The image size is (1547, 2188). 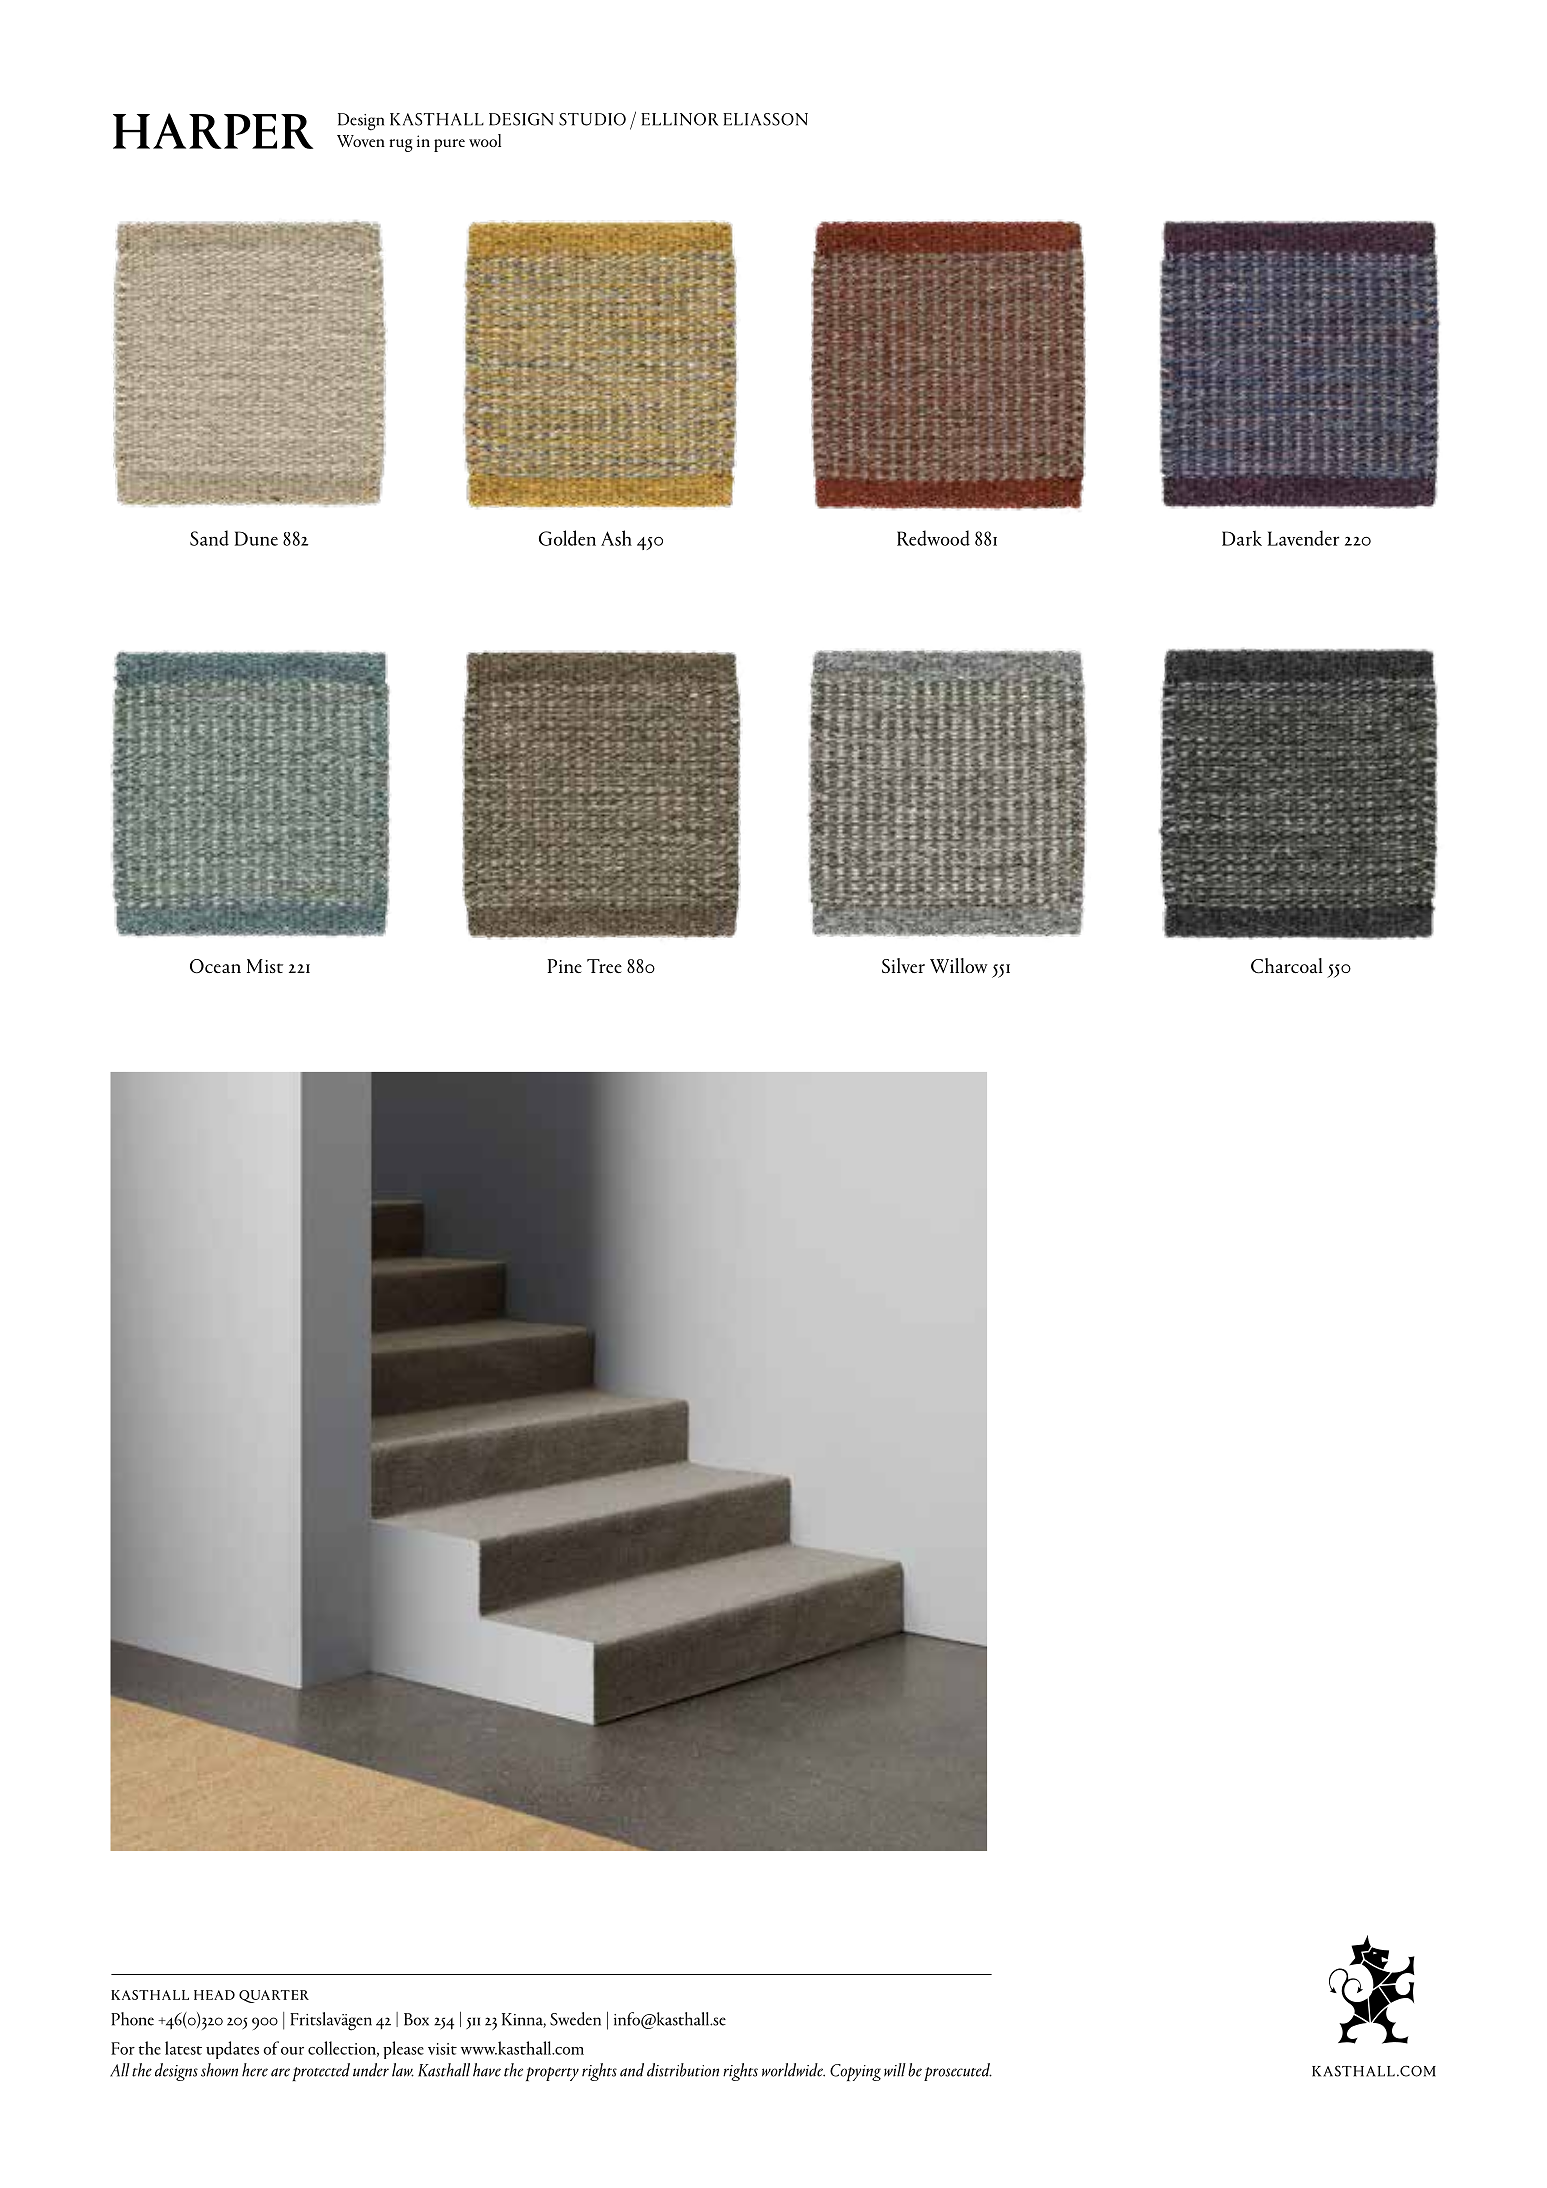 I want to click on Redwood, so click(x=933, y=538).
